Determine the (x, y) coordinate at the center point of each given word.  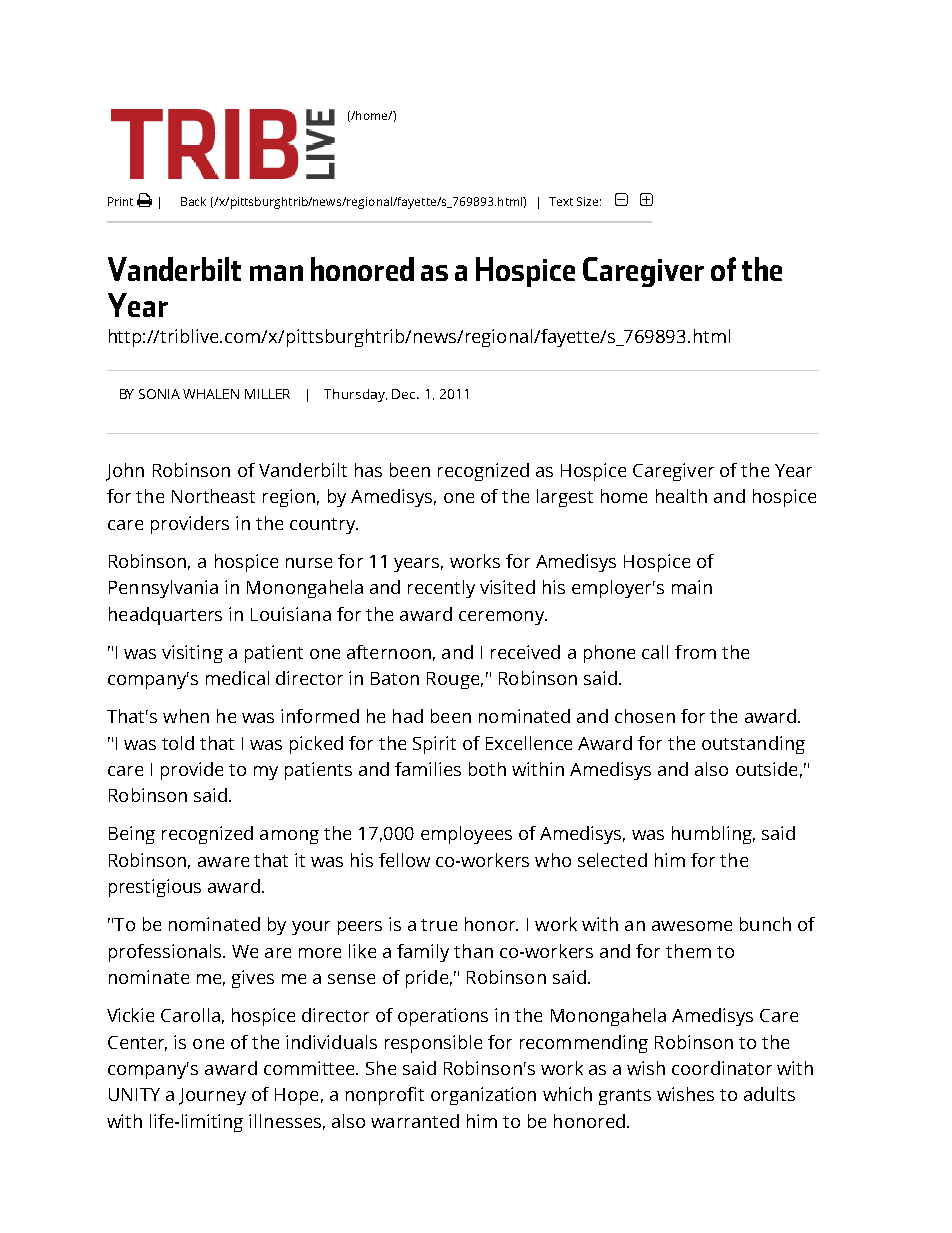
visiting (192, 654)
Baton (395, 678)
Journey (212, 1096)
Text (561, 201)
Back (193, 201)
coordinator (722, 1068)
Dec (405, 394)
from (695, 652)
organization (483, 1096)
